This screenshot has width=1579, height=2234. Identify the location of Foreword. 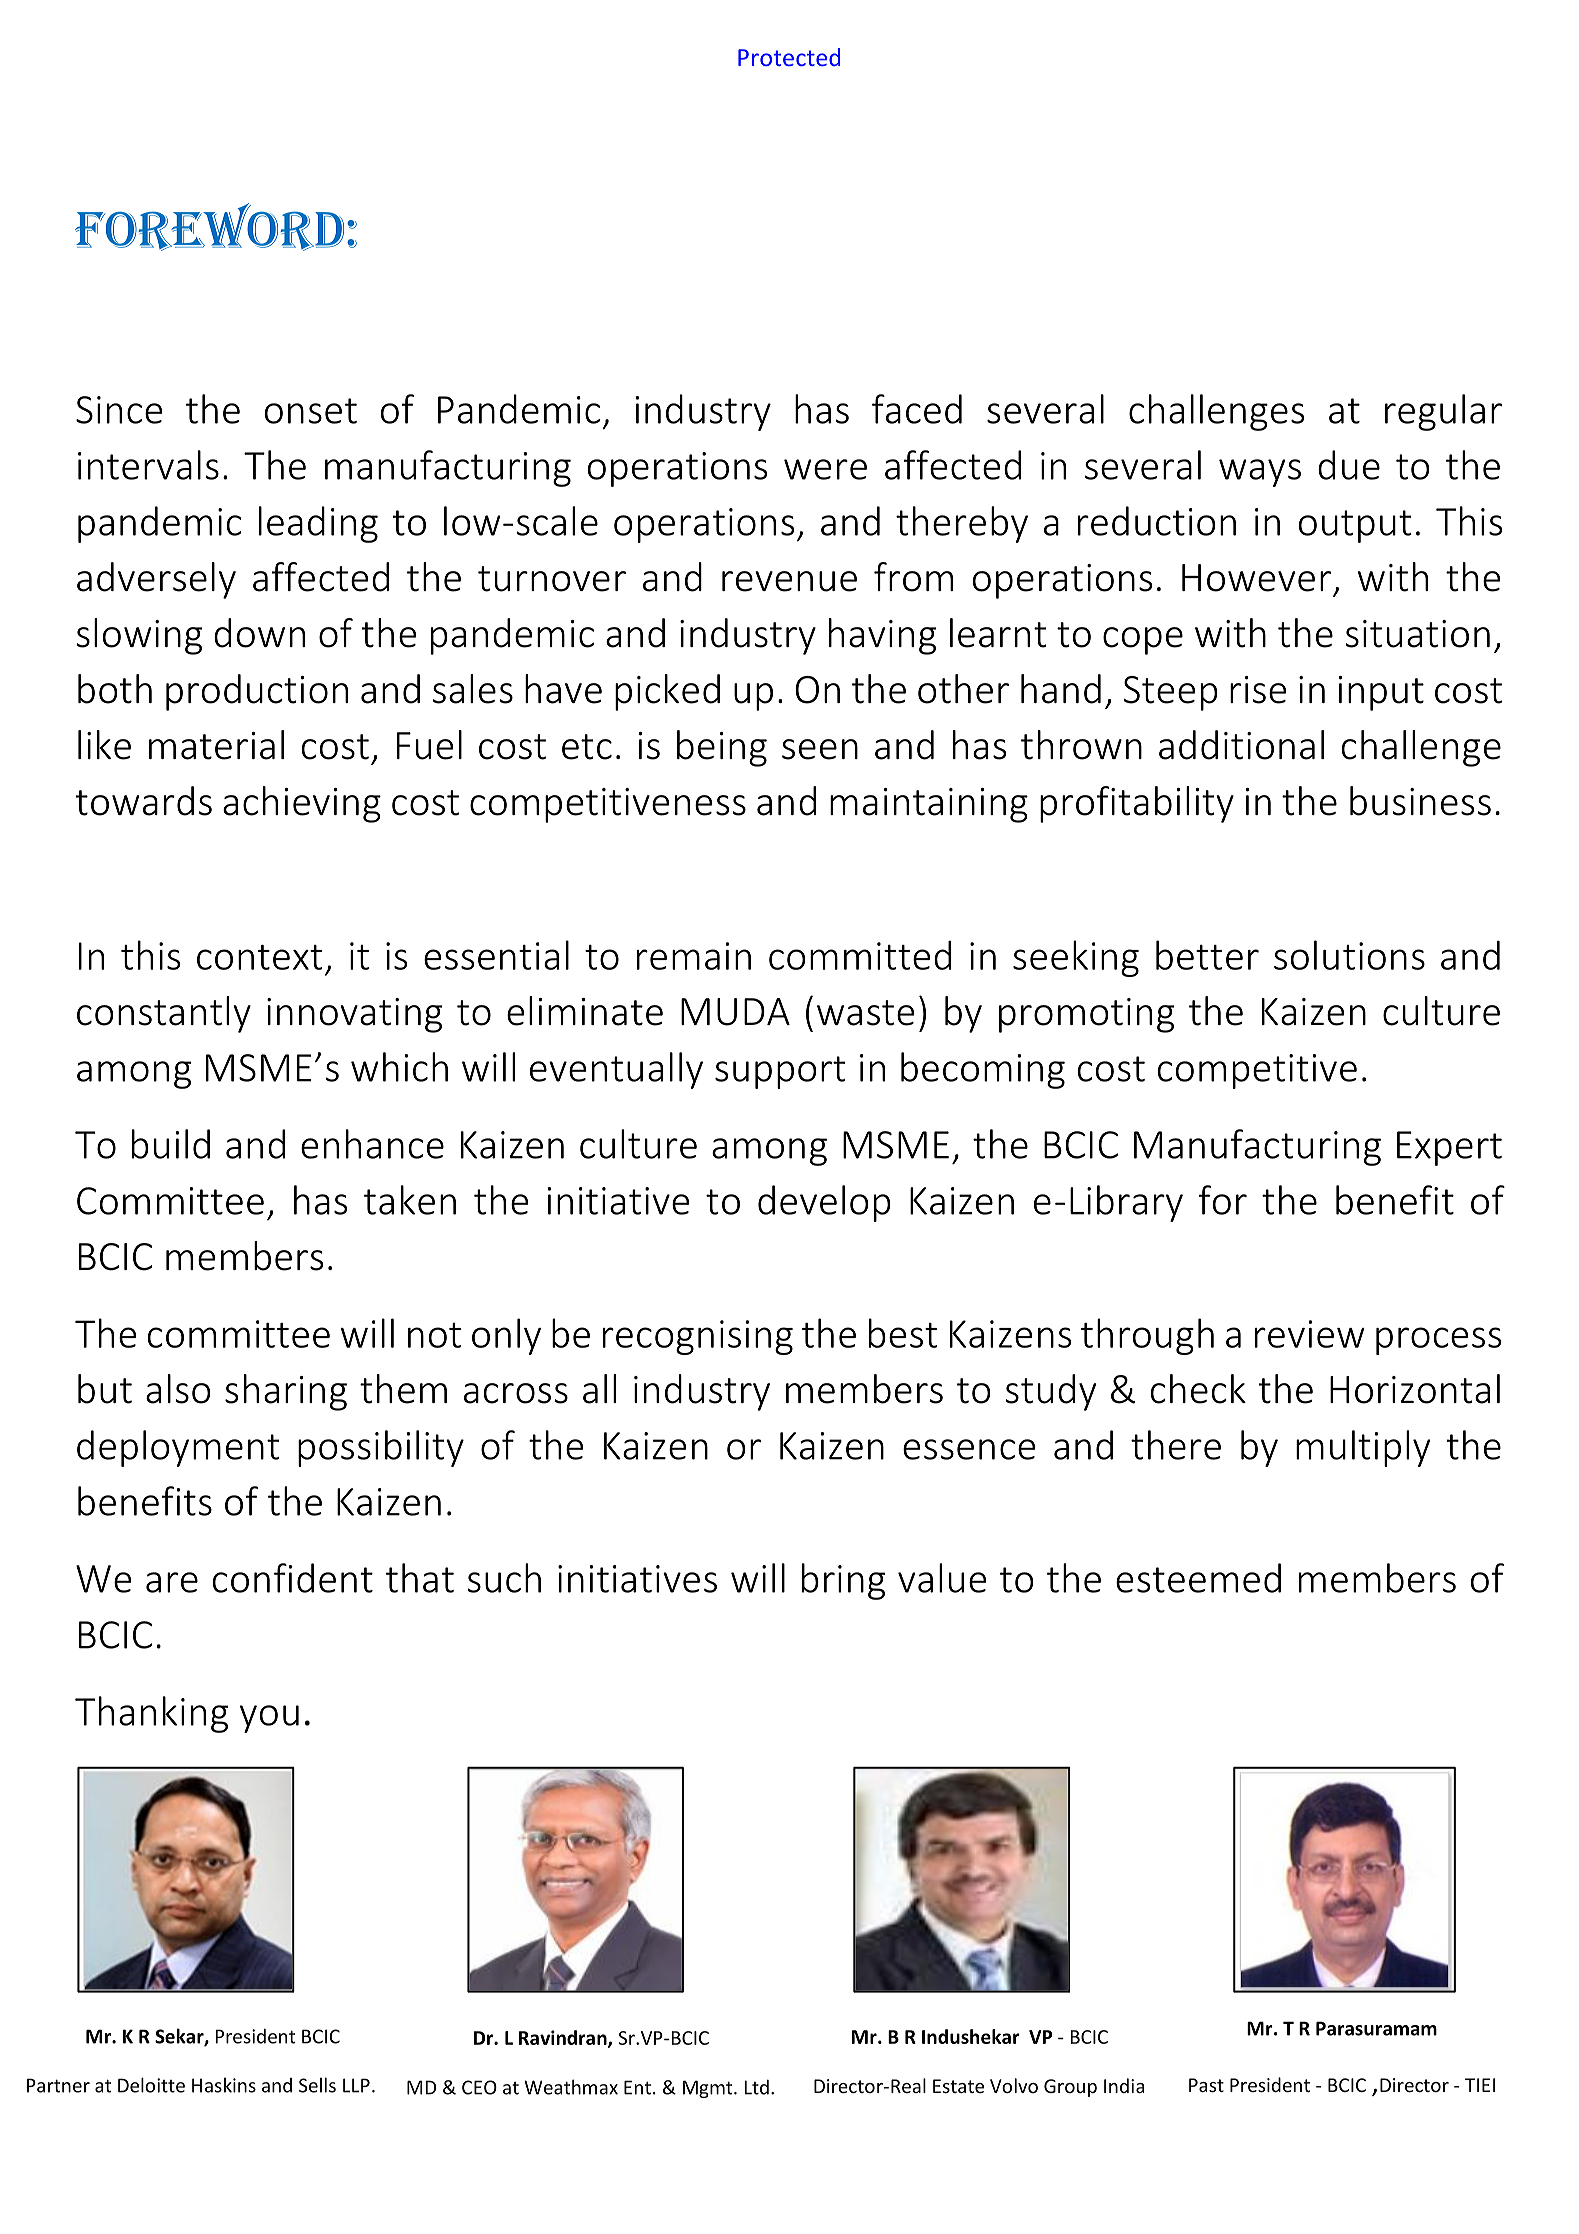
(209, 227).
